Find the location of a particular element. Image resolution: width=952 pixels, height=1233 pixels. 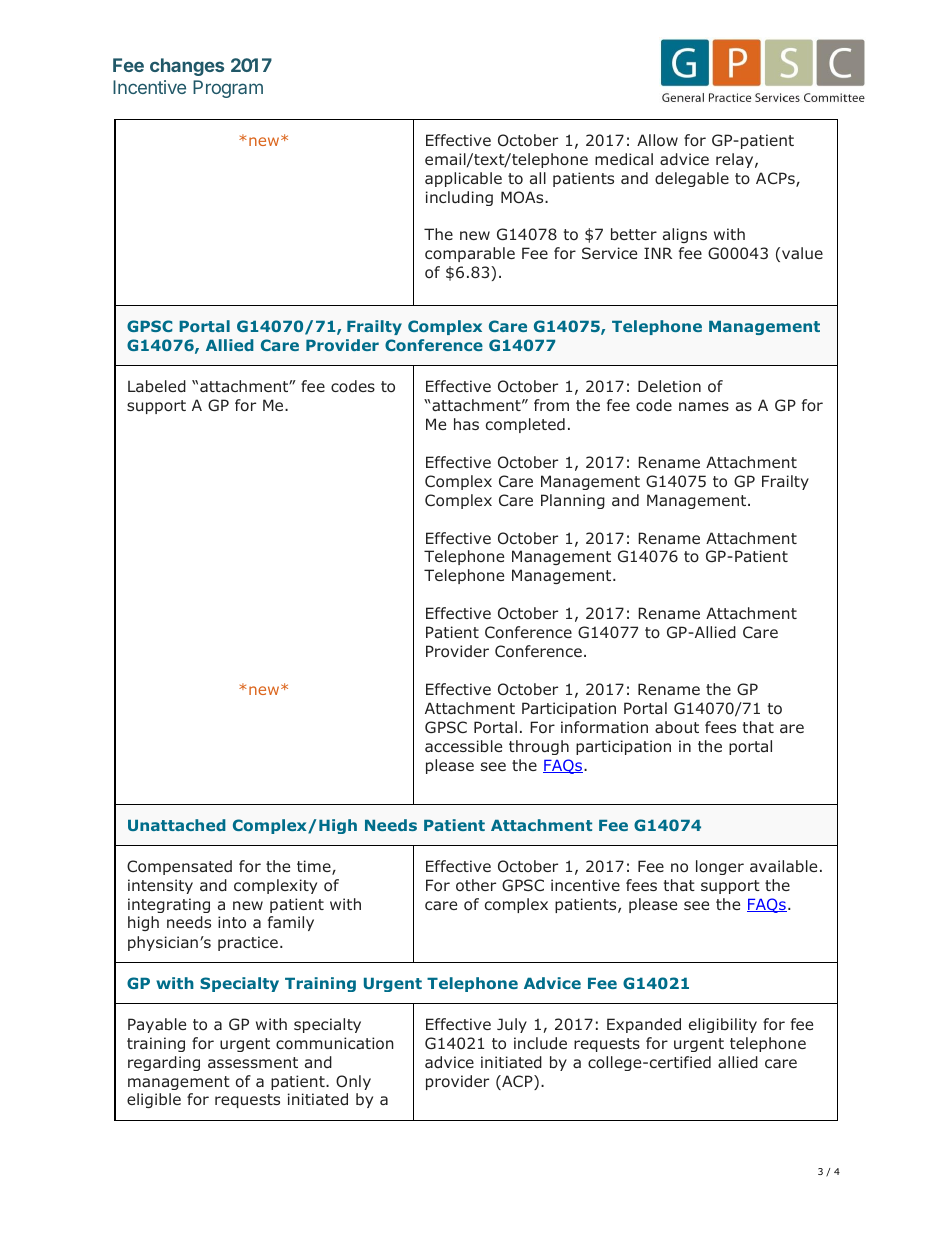

aligns is located at coordinates (685, 235).
